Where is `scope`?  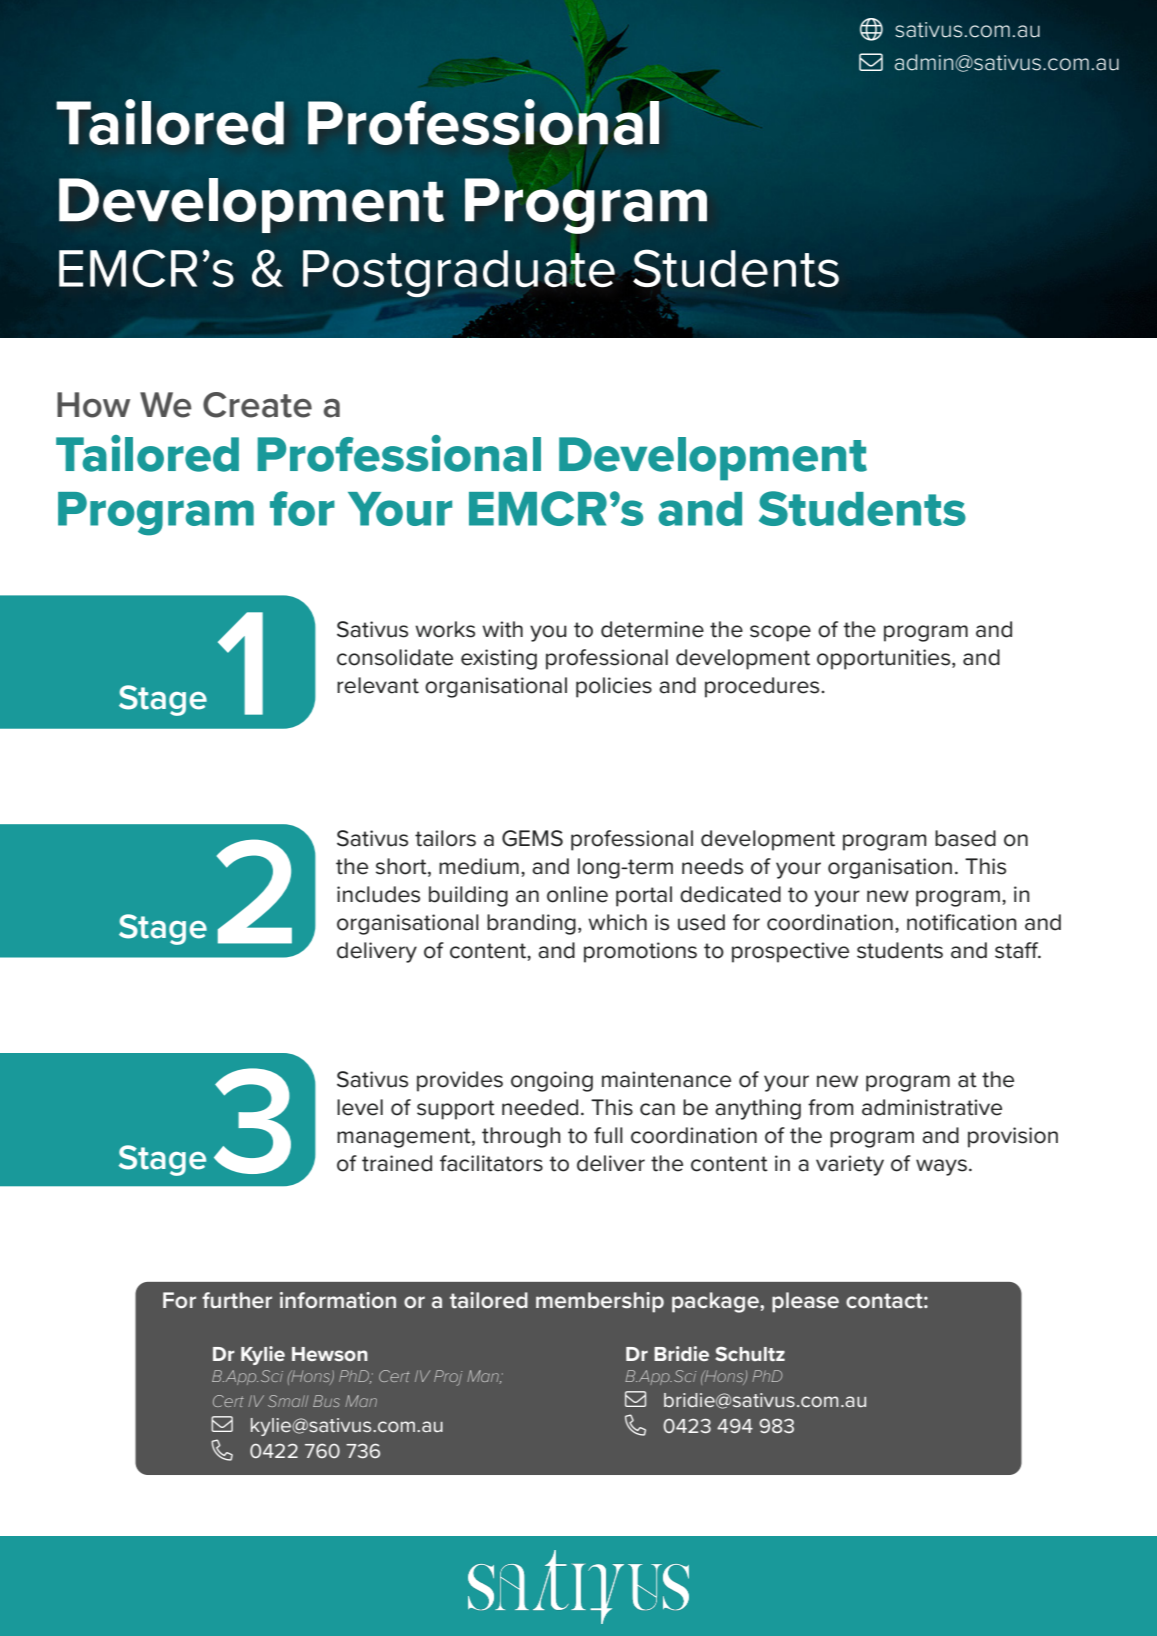 scope is located at coordinates (780, 633).
